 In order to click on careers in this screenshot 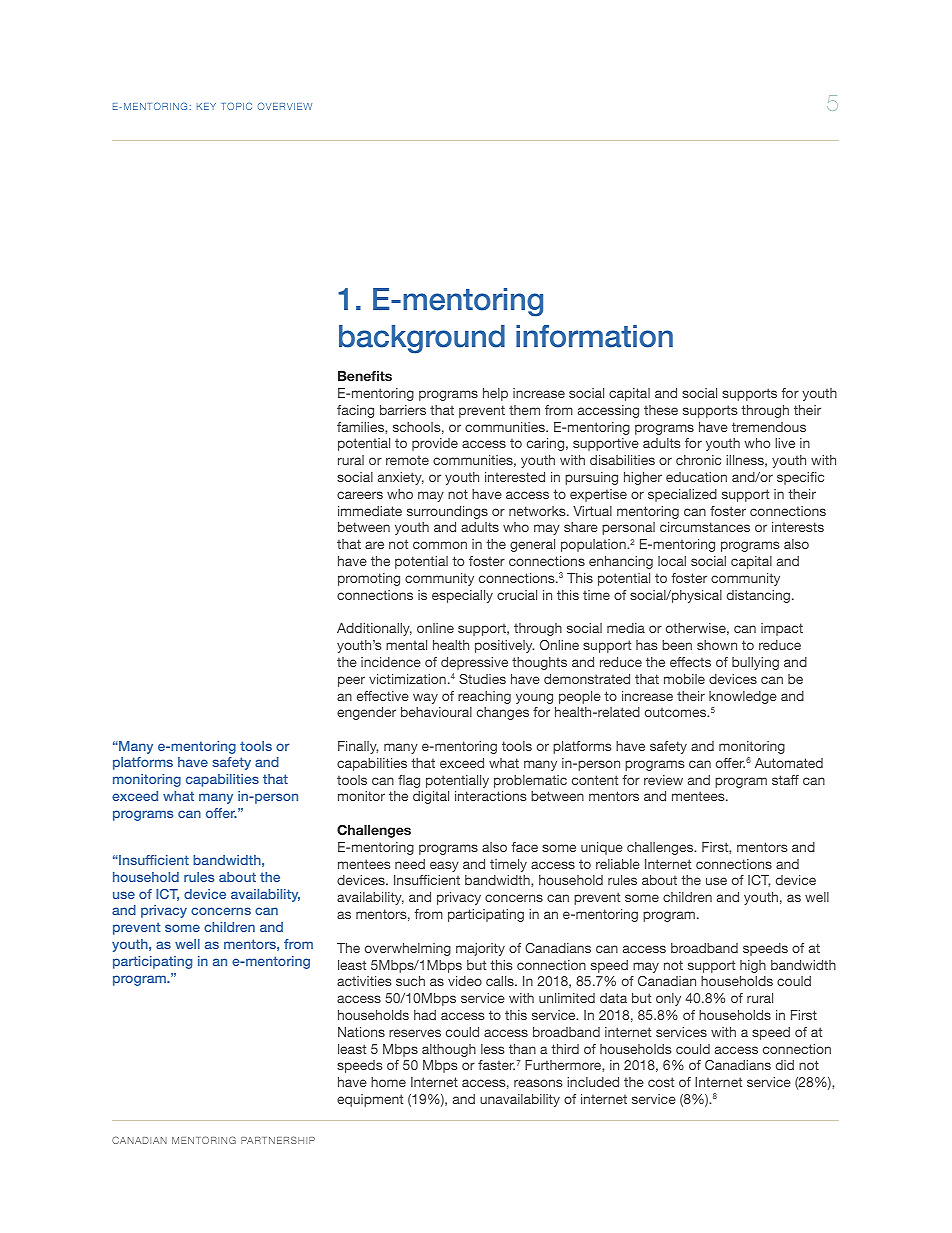, I will do `click(360, 495)`.
